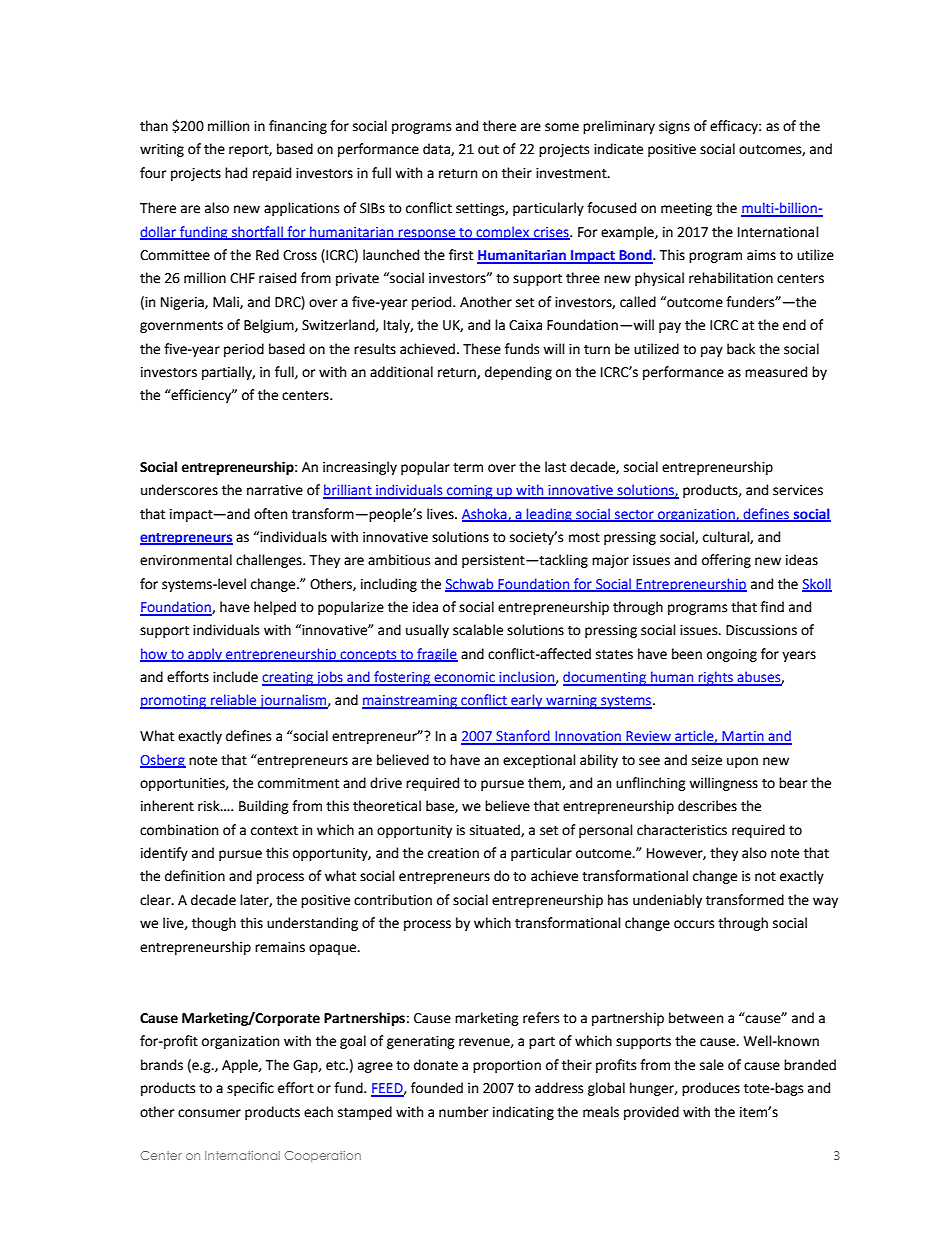 The image size is (952, 1233). I want to click on had, so click(236, 173).
